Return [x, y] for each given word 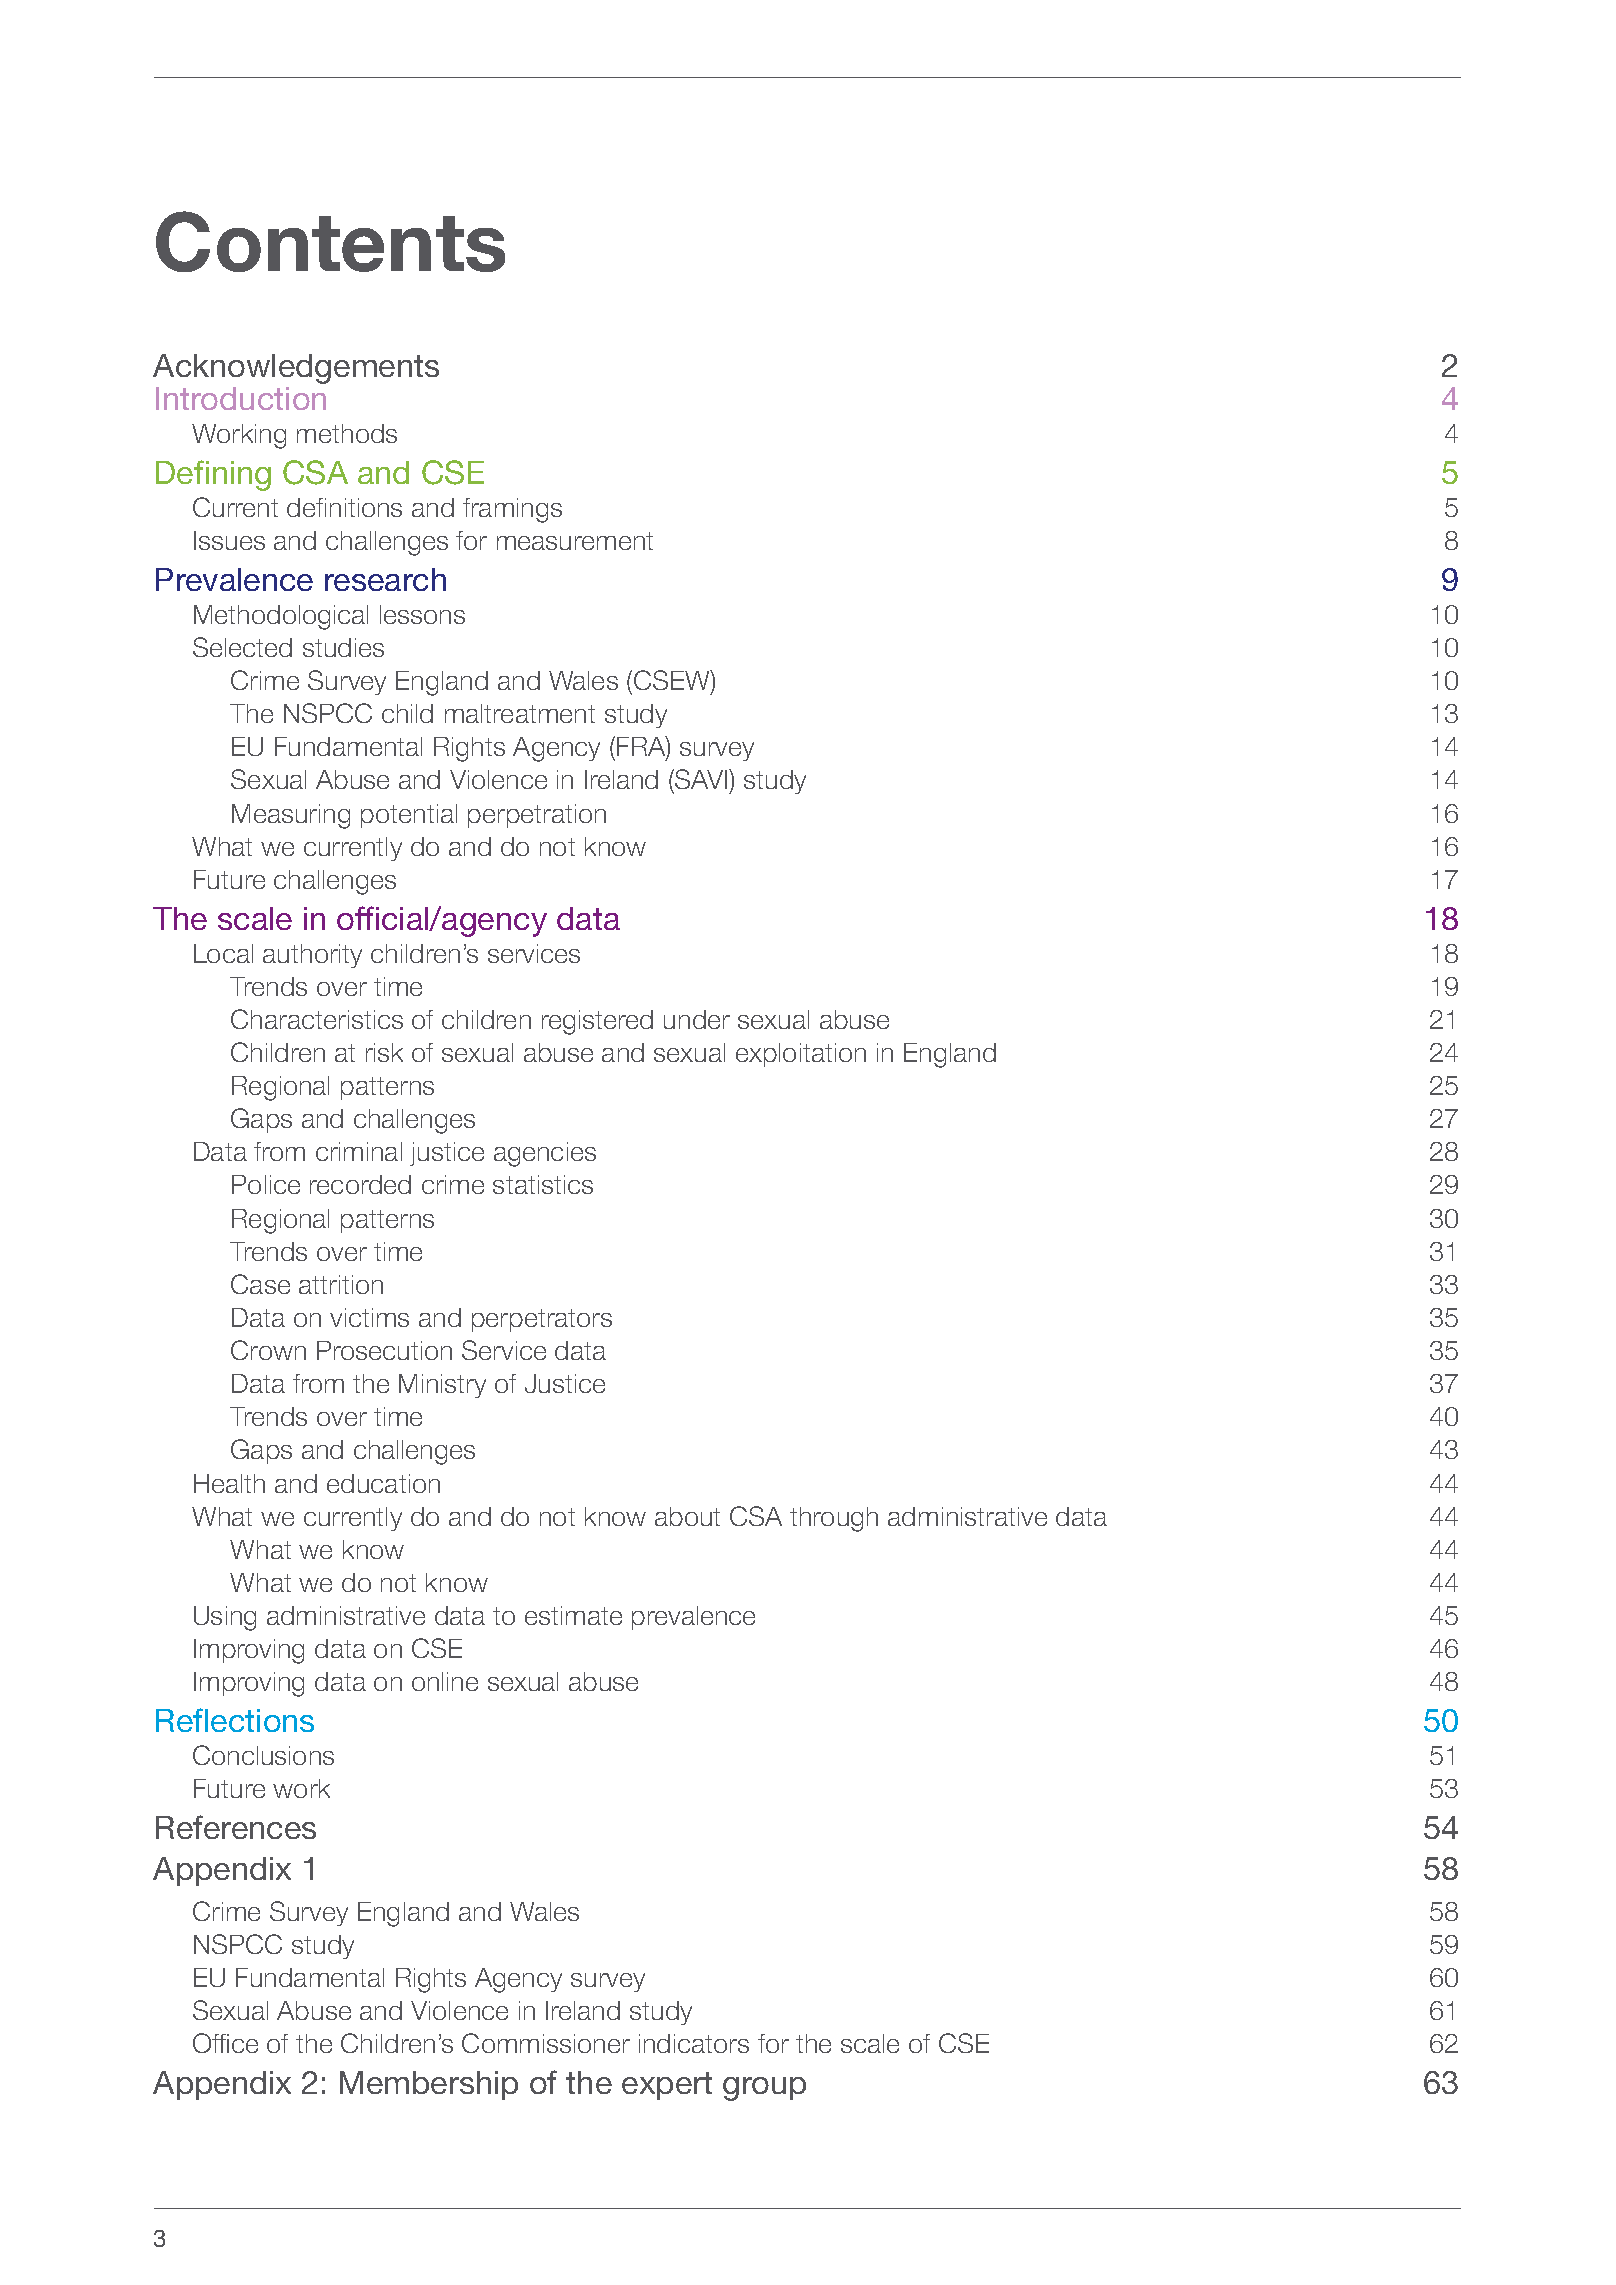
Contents [330, 241]
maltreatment [520, 713]
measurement [575, 541]
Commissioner [546, 2043]
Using [225, 1618]
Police [266, 1184]
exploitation [801, 1055]
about [687, 1516]
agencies [545, 1154]
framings [512, 510]
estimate [573, 1615]
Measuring [291, 816]
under [697, 1019]
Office [225, 2043]
